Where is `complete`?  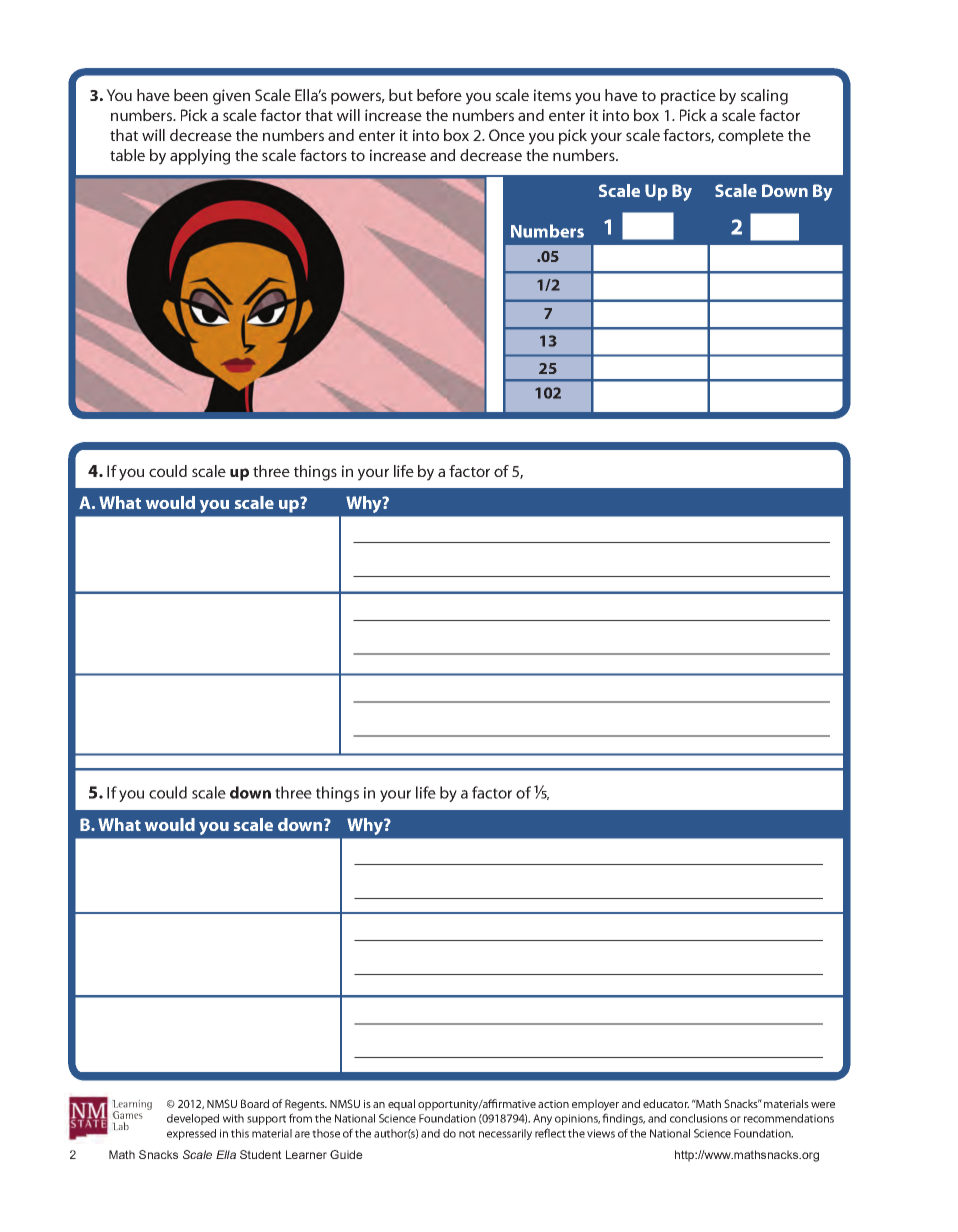
complete is located at coordinates (751, 137).
